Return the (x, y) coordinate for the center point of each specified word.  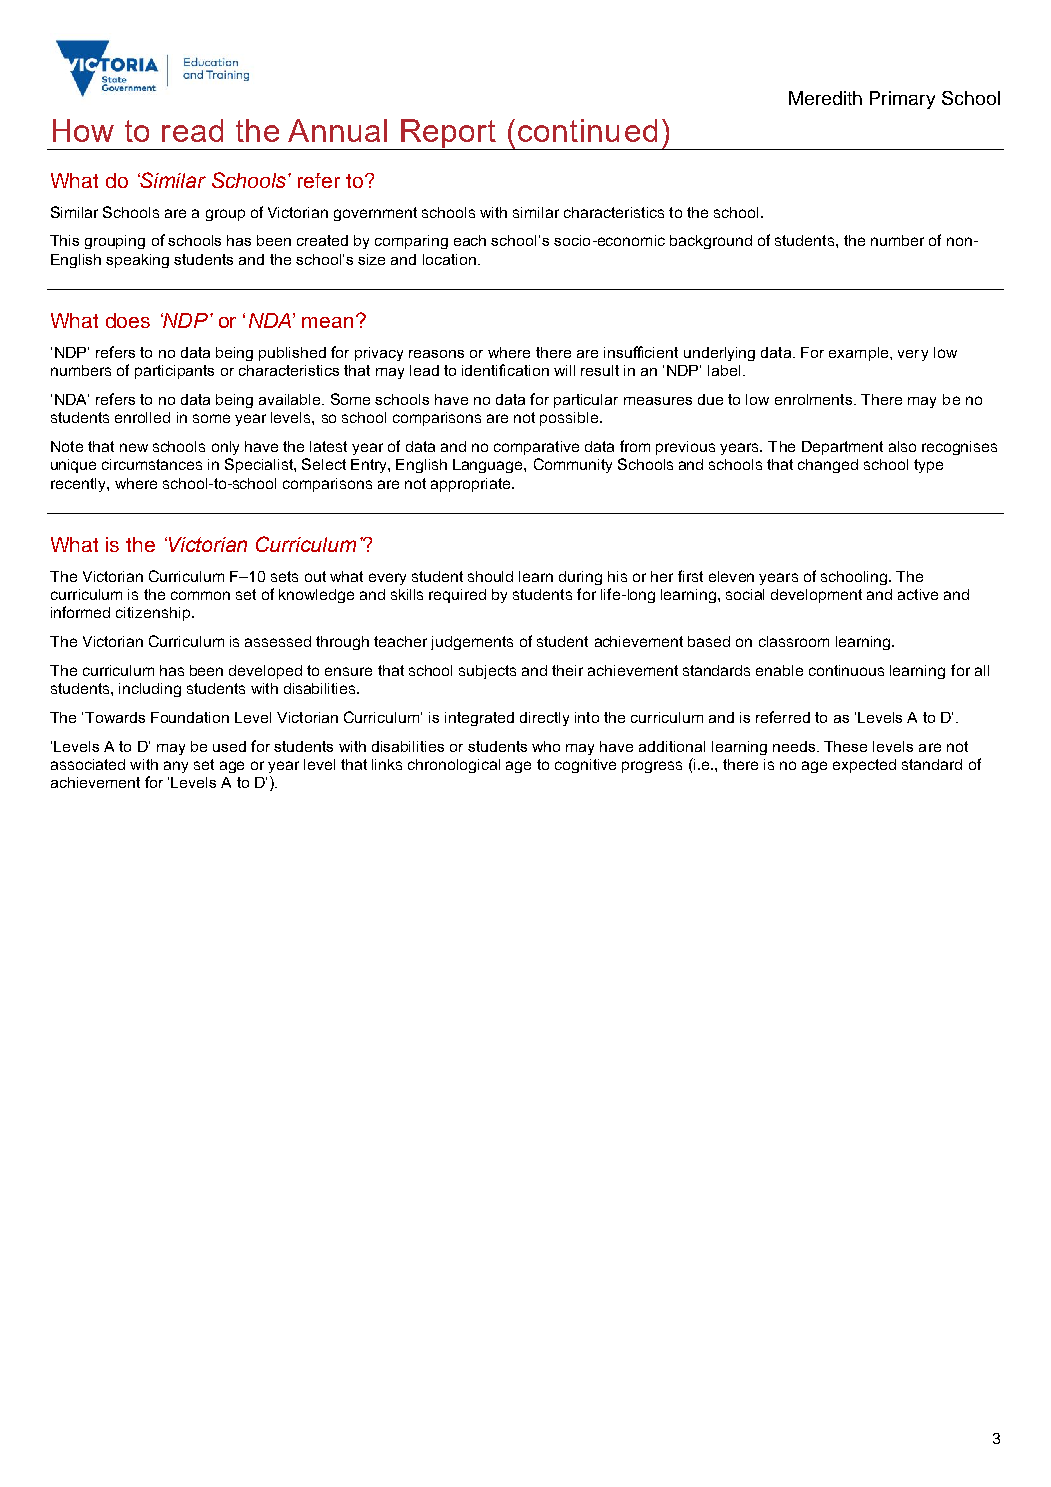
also (902, 446)
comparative (536, 448)
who (546, 746)
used (229, 746)
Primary (902, 100)
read (192, 130)
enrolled (142, 417)
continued (587, 130)
